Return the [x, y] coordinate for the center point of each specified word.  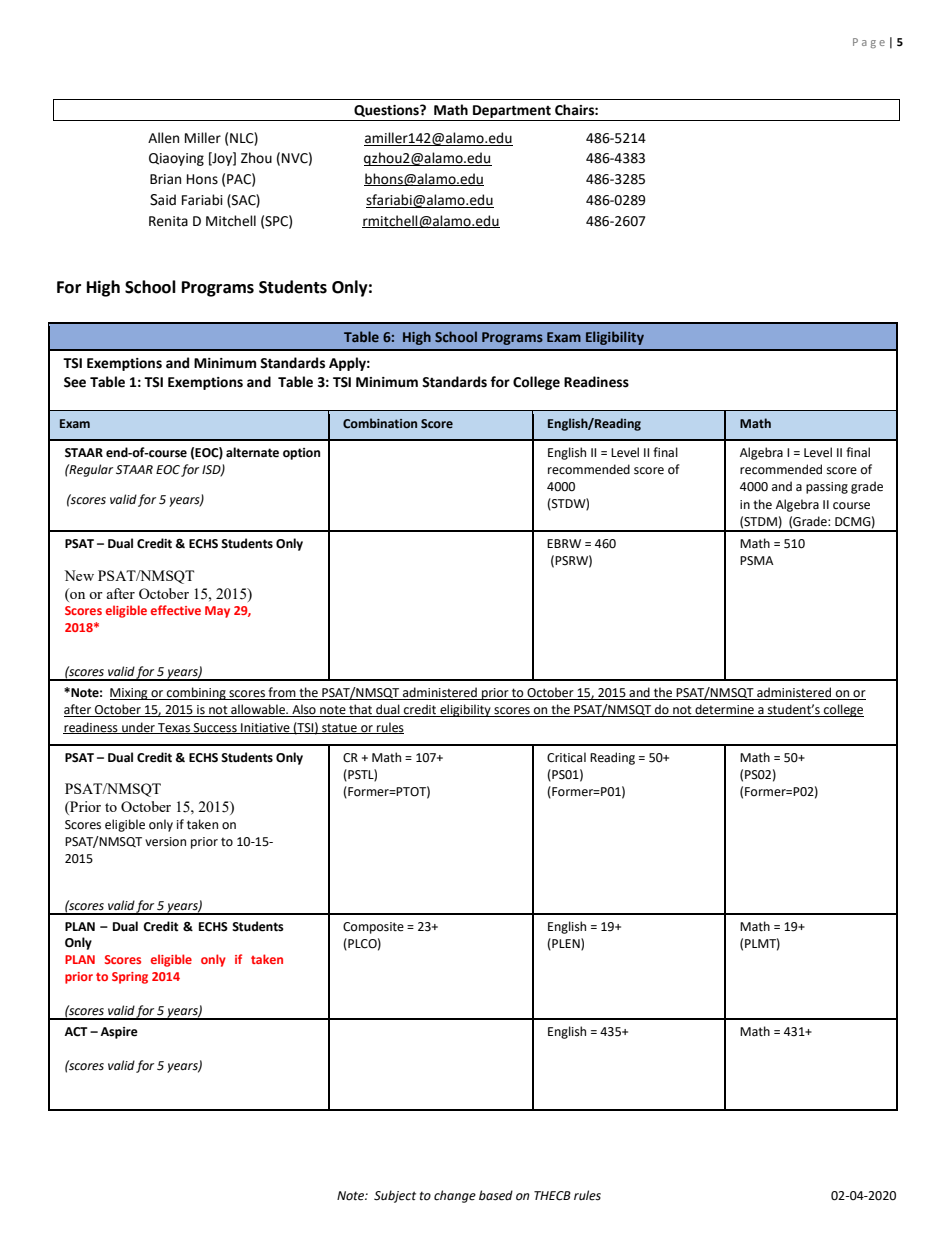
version [165, 842]
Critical [566, 757]
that [361, 710]
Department [512, 111]
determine [724, 710]
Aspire [119, 1033]
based [496, 1195]
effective [176, 610]
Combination [380, 423]
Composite [373, 928]
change [455, 1196]
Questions [387, 111]
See [75, 382]
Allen [163, 138]
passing [827, 488]
